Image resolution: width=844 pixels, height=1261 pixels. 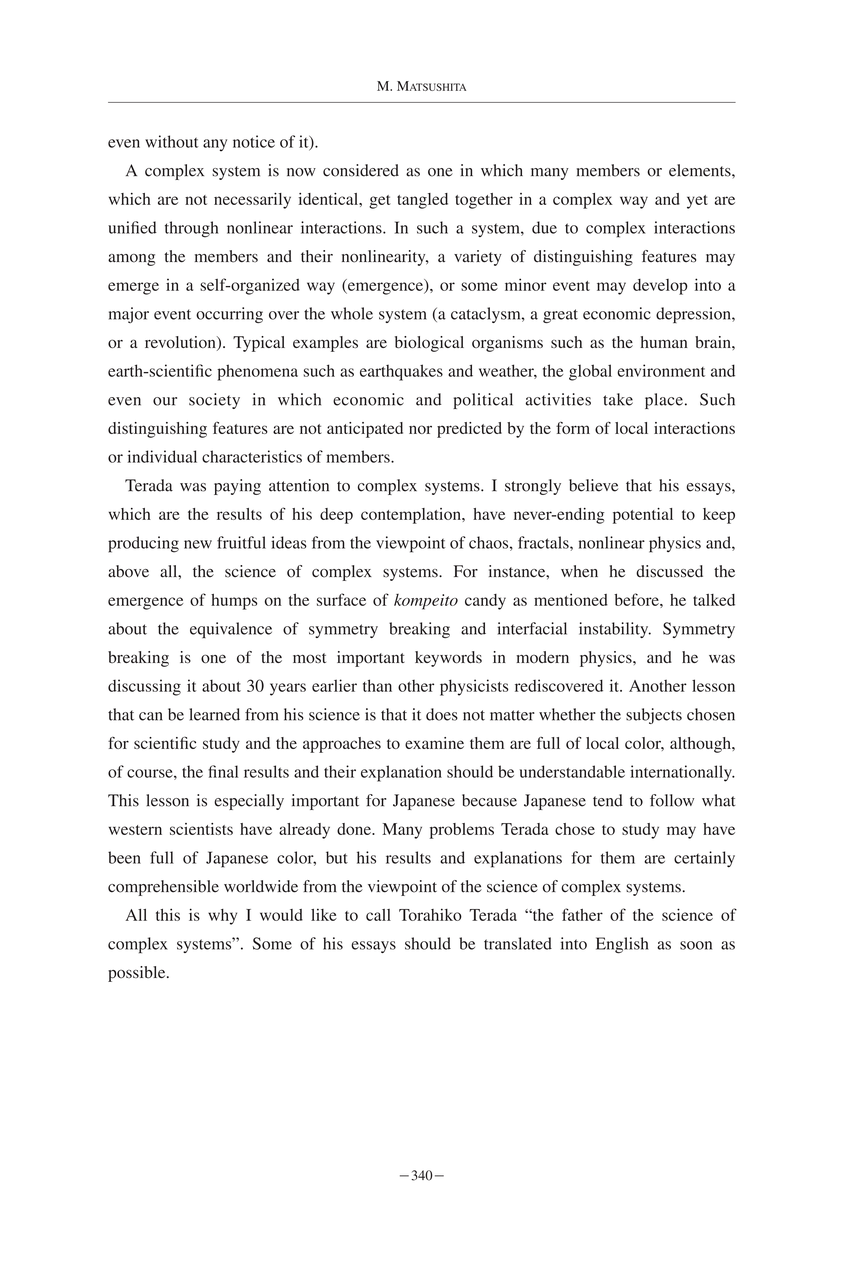 I want to click on discussed, so click(x=669, y=571).
